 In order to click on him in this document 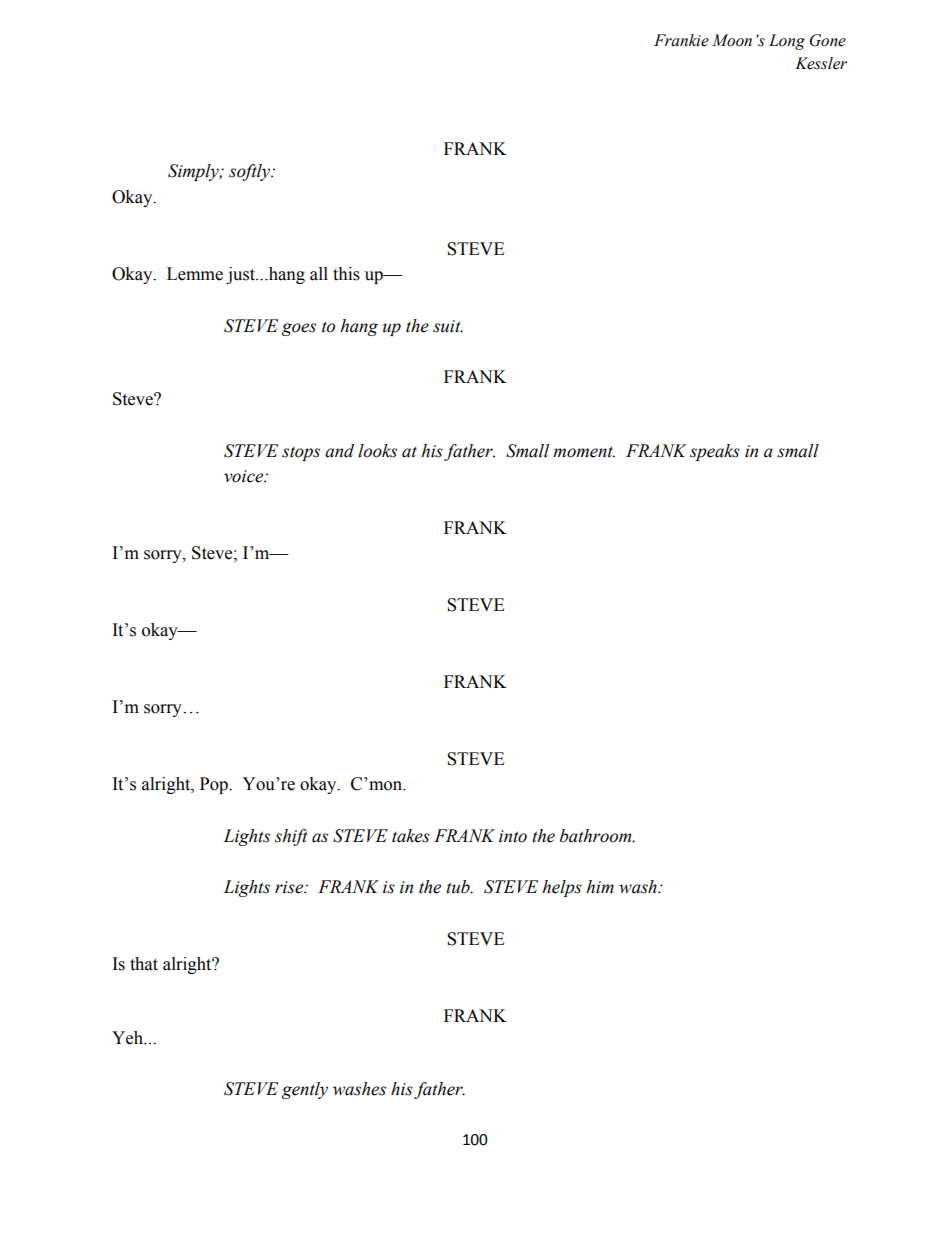, I will do `click(600, 887)`.
